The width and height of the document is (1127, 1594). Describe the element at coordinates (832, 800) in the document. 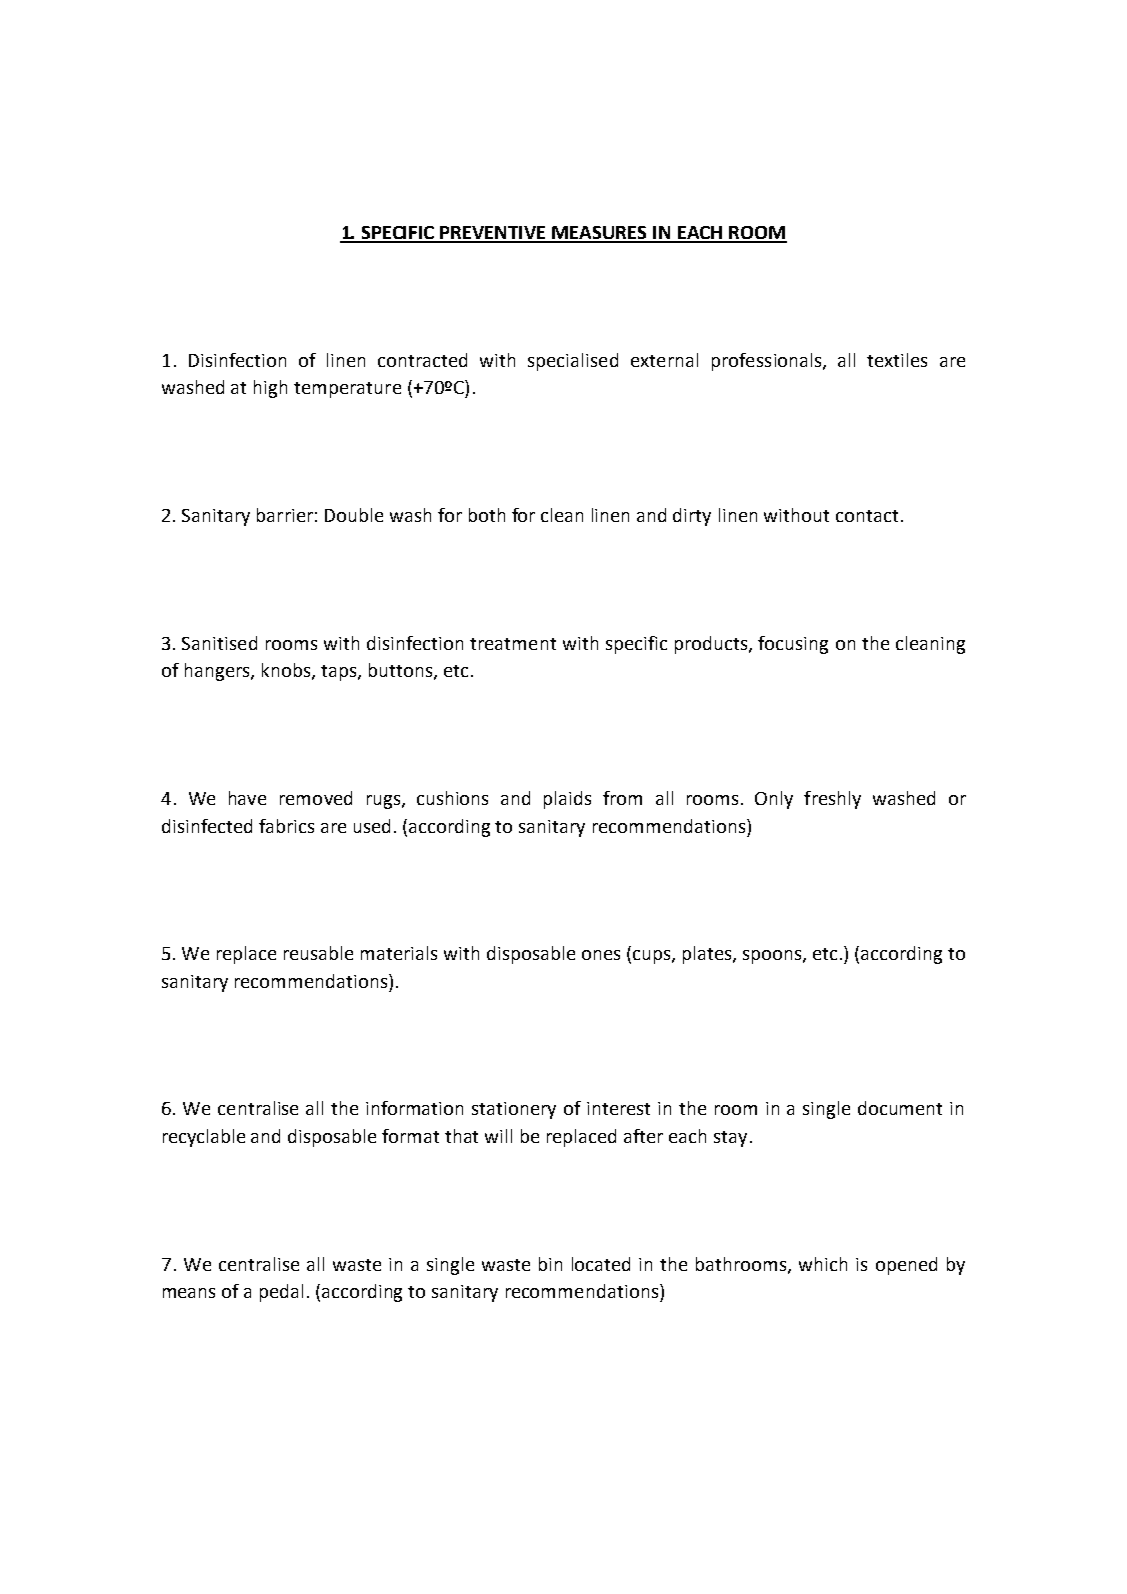

I see `freshly` at that location.
